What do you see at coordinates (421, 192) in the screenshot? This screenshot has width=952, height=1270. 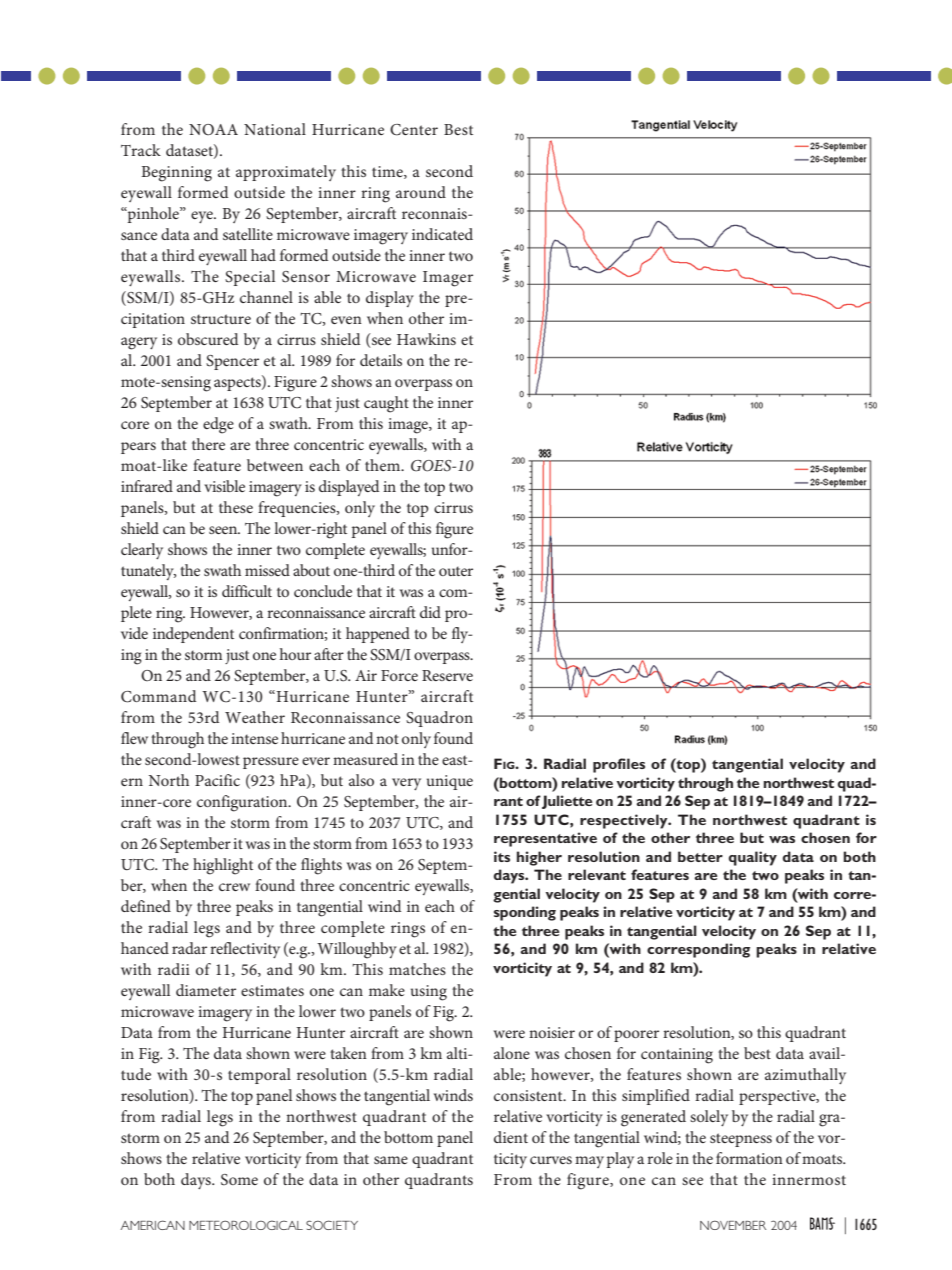 I see `around` at bounding box center [421, 192].
